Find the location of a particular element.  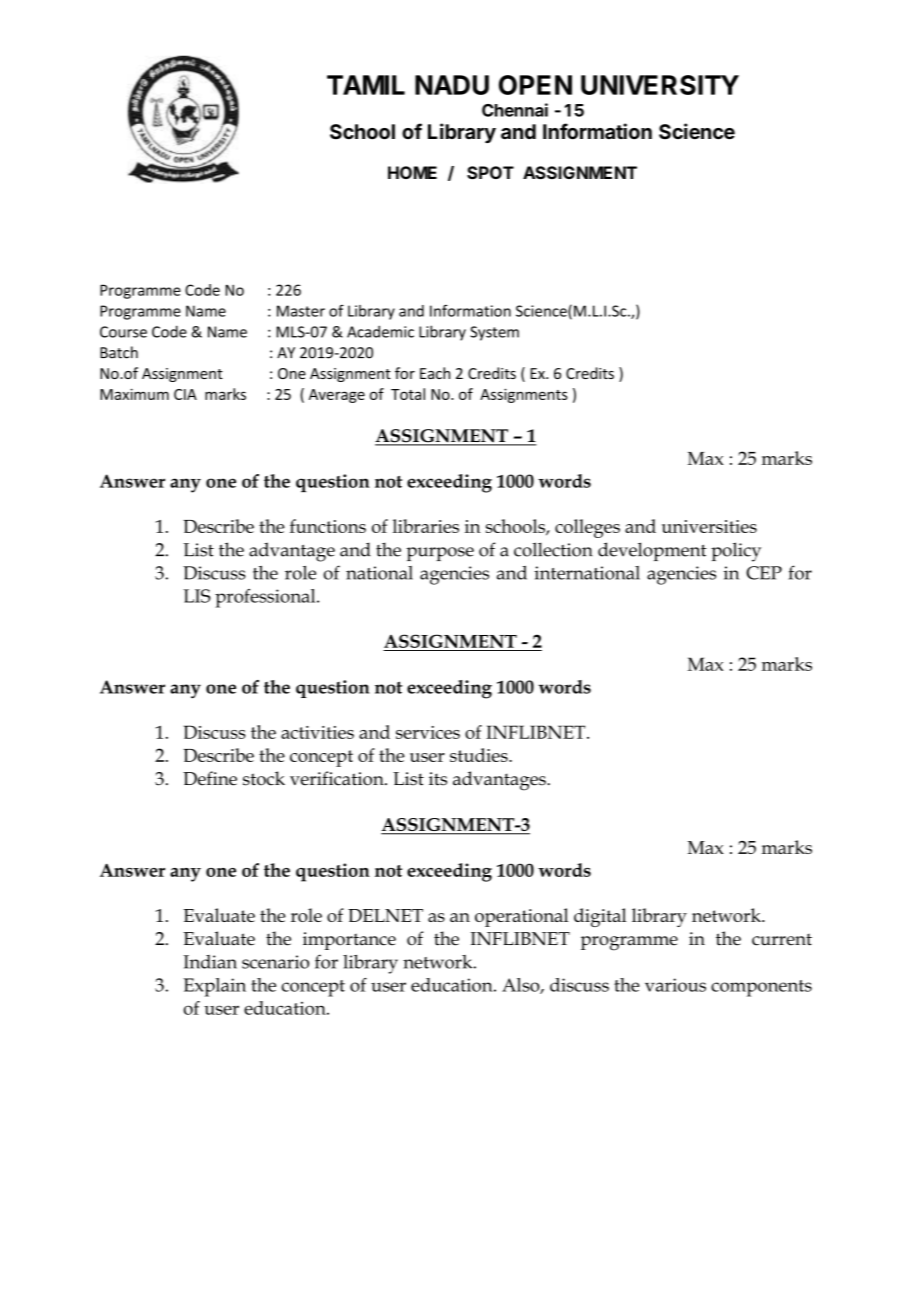

universities is located at coordinates (709, 526).
